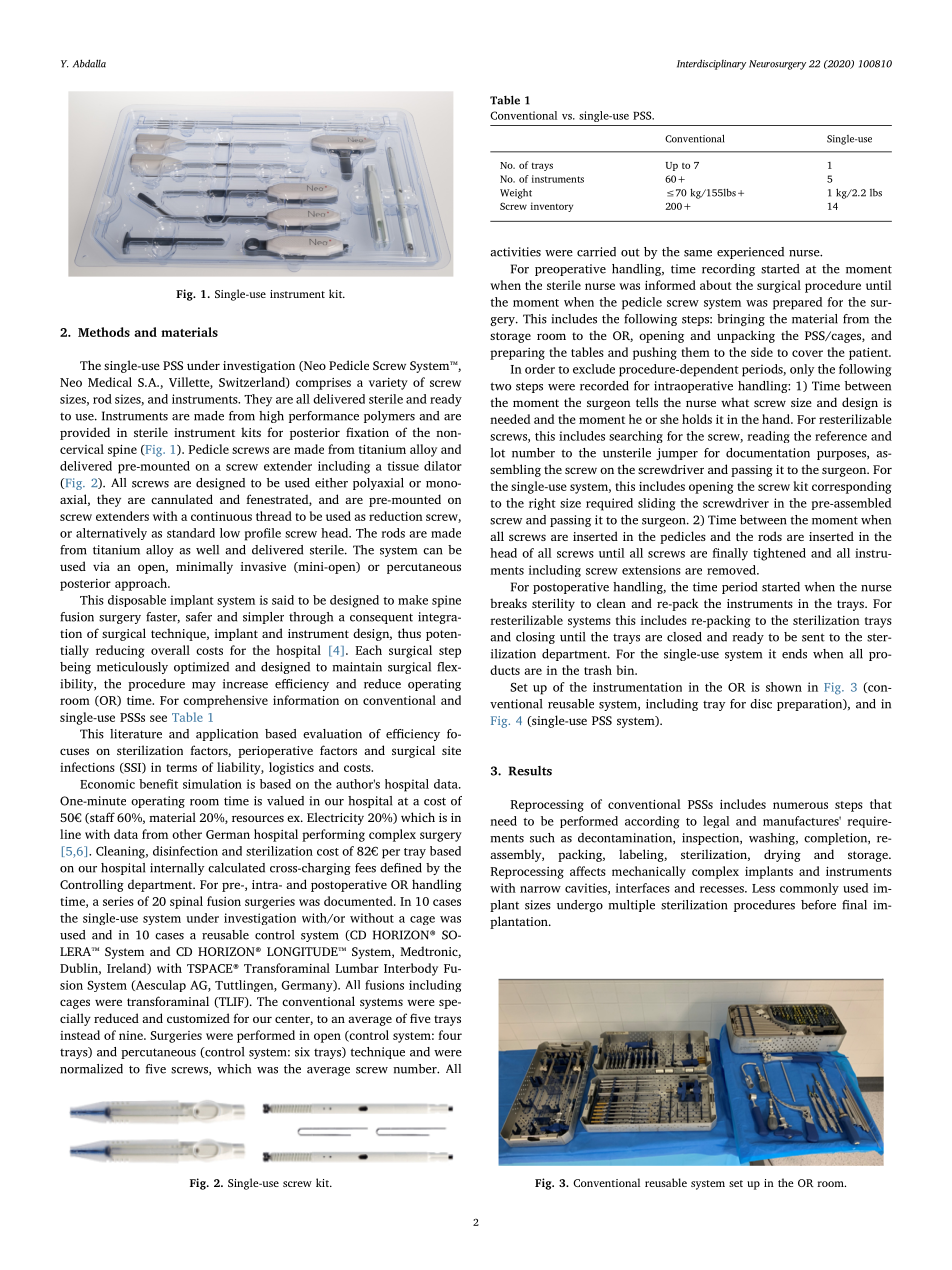 The image size is (952, 1270). Describe the element at coordinates (516, 194) in the screenshot. I see `Weight` at that location.
